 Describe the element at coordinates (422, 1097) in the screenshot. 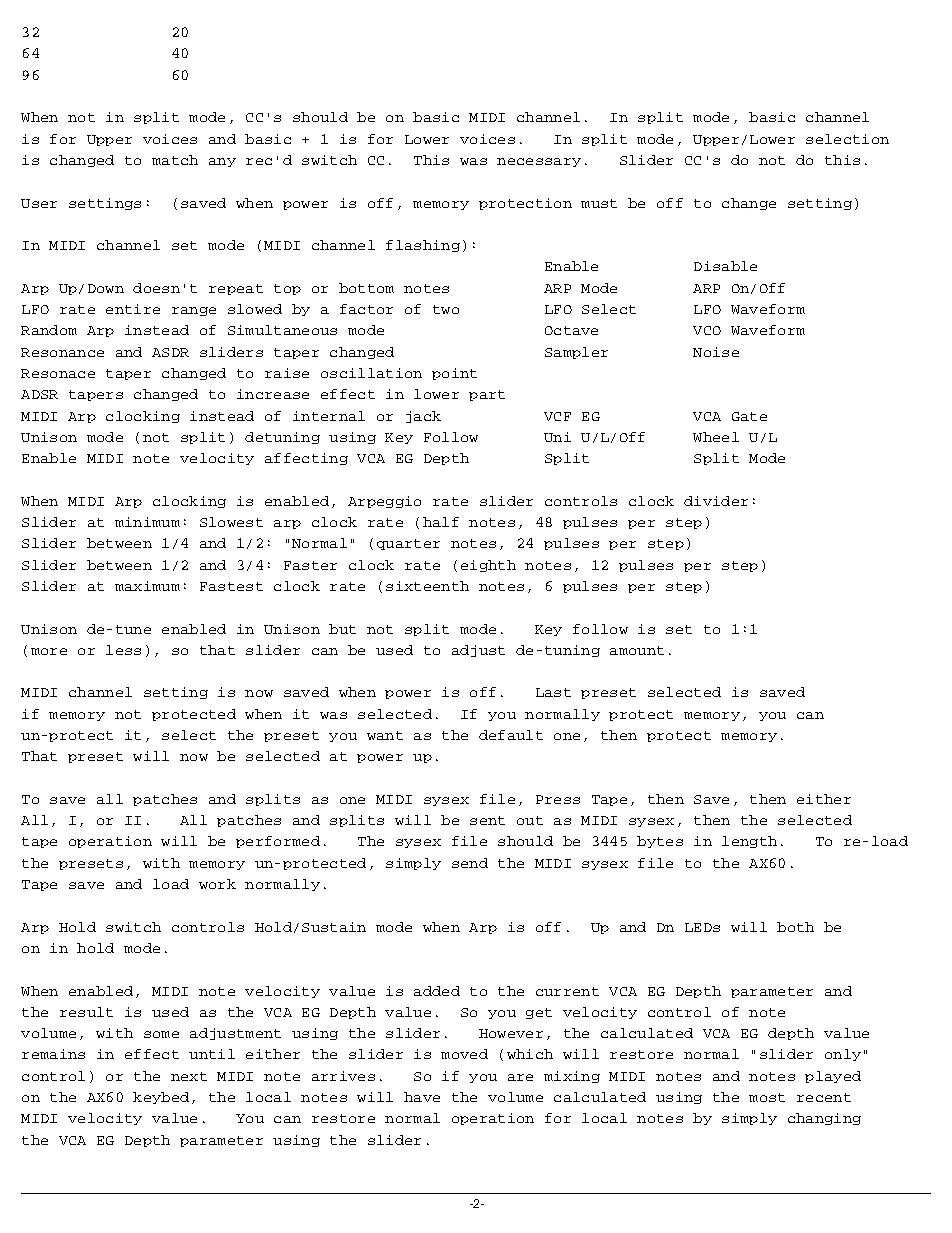

I see `have` at that location.
